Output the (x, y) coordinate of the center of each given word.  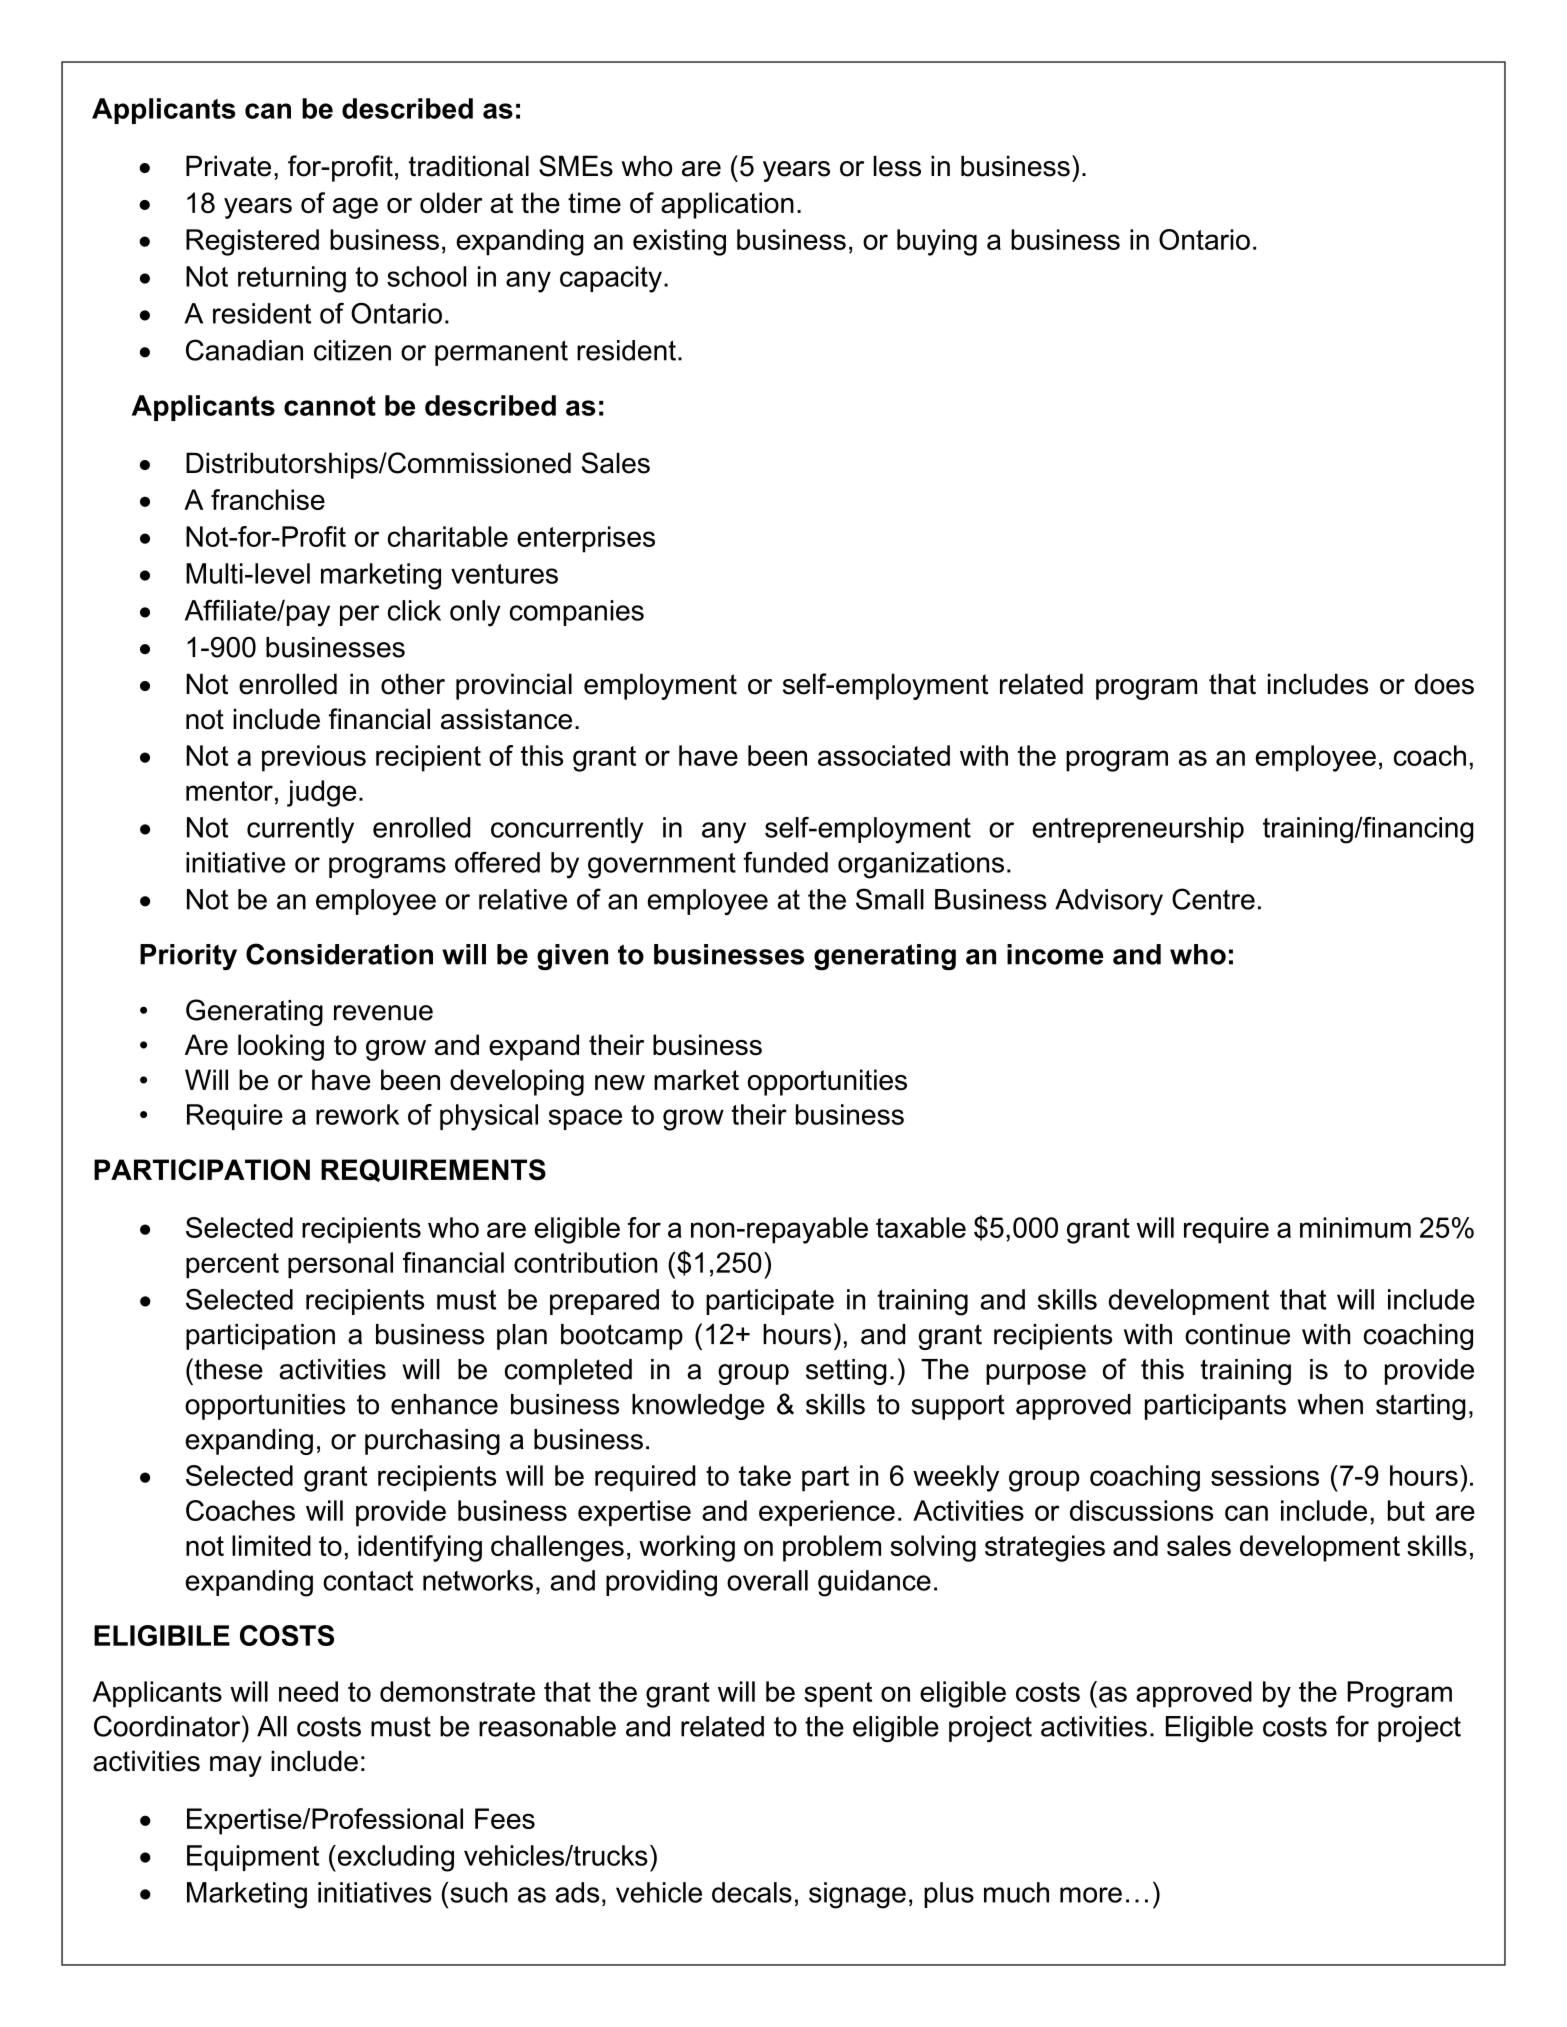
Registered (252, 242)
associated (884, 755)
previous (314, 758)
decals (752, 1892)
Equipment (253, 1858)
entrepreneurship (1138, 830)
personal (340, 1265)
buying (937, 242)
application (727, 205)
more (1091, 1895)
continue (1237, 1334)
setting (846, 1372)
